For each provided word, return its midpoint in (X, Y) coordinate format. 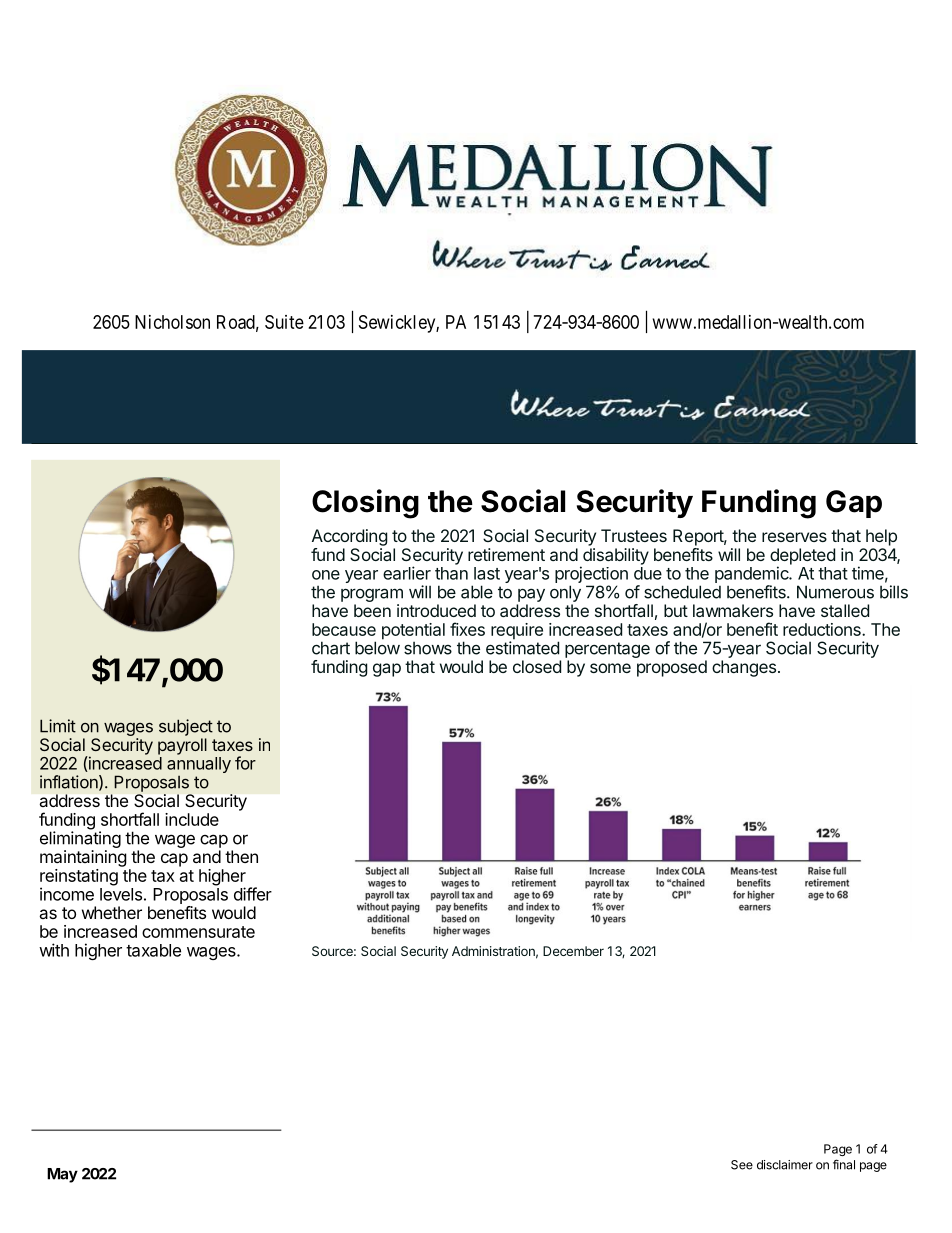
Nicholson (172, 322)
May (62, 1175)
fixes (467, 629)
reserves (794, 537)
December (573, 951)
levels (121, 894)
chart (331, 648)
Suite (284, 322)
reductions (823, 629)
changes (744, 668)
